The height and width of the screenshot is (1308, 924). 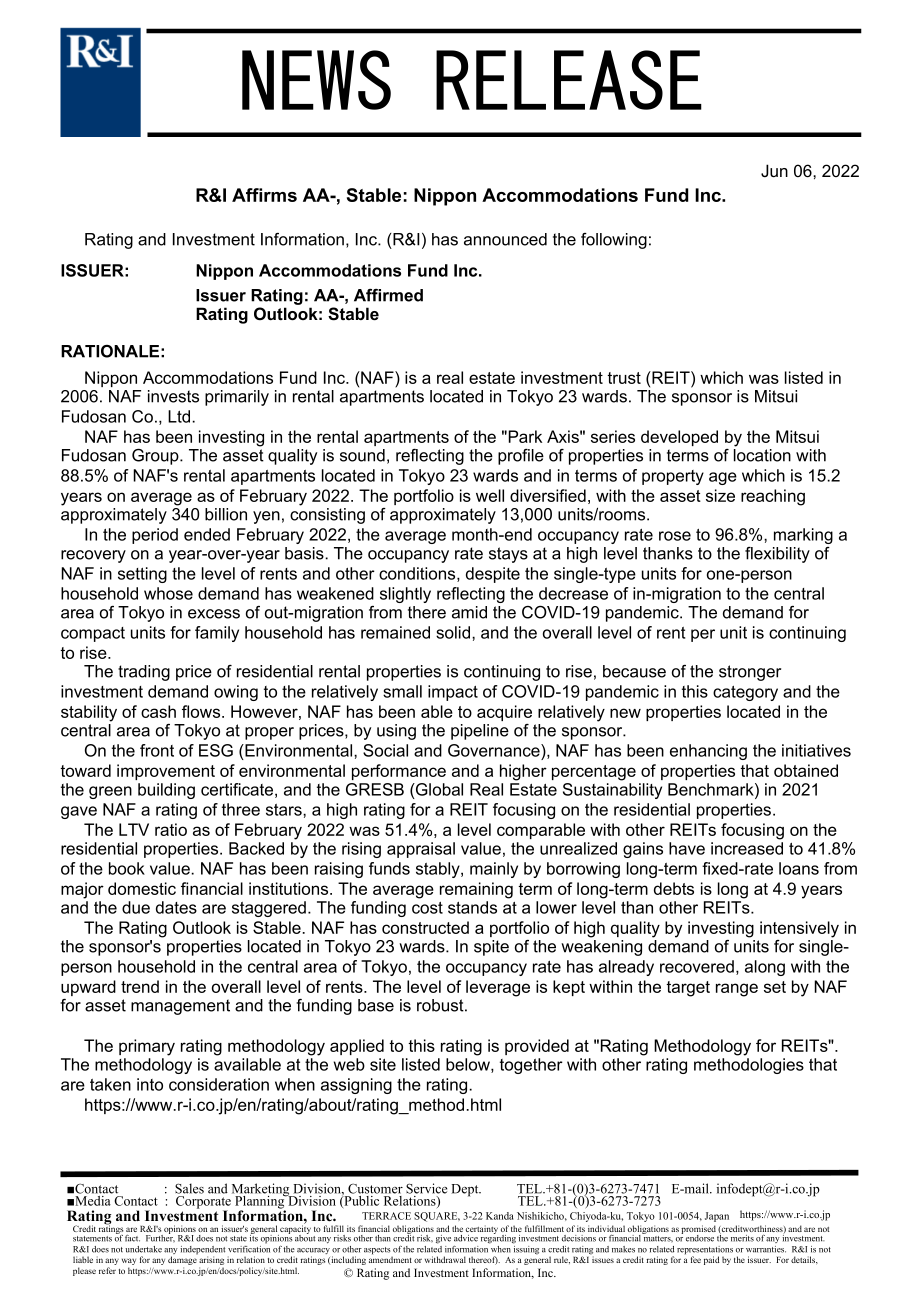 What do you see at coordinates (425, 927) in the screenshot?
I see `constructed` at bounding box center [425, 927].
